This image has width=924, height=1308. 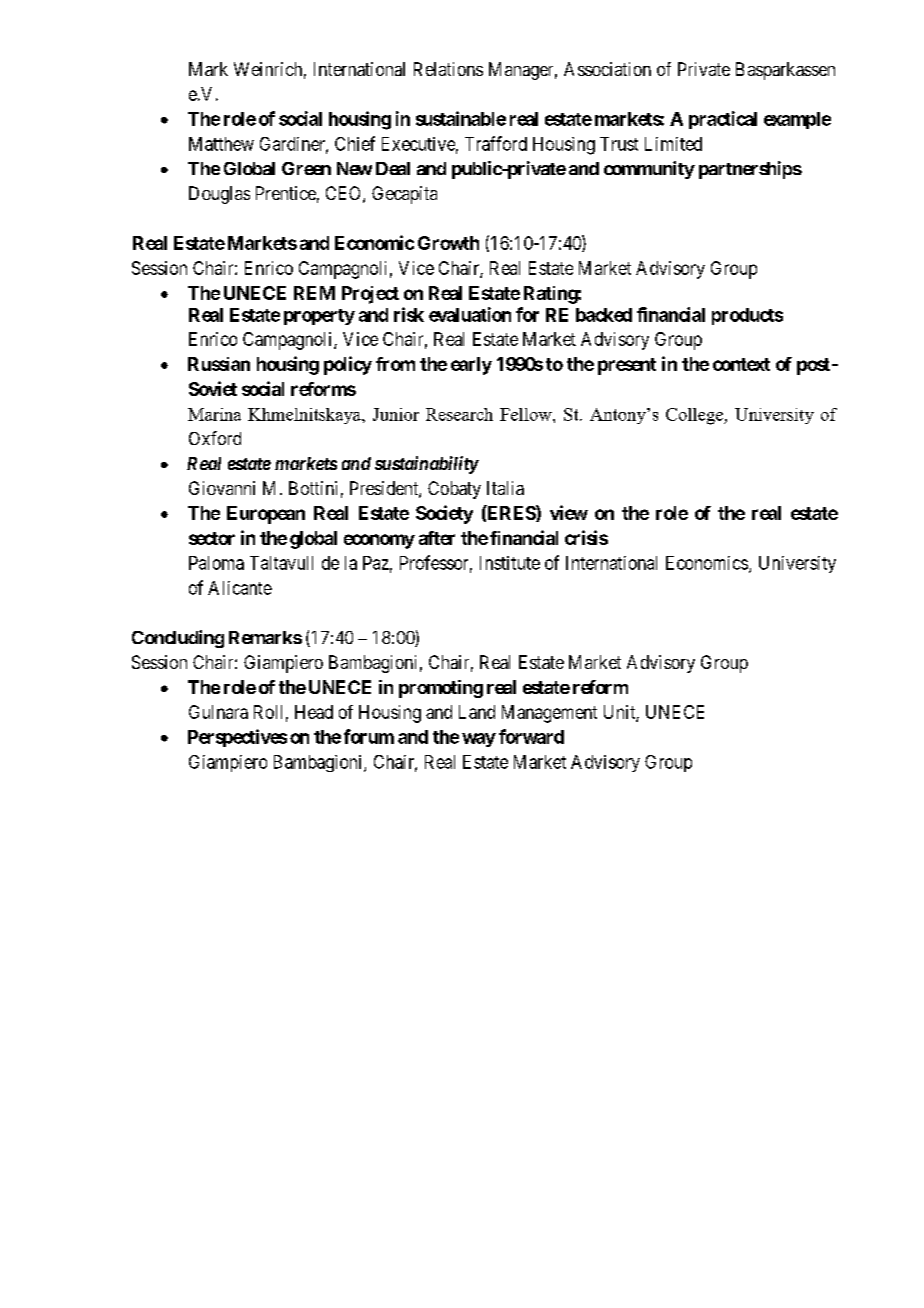 What do you see at coordinates (221, 144) in the image?
I see `Matthew` at bounding box center [221, 144].
